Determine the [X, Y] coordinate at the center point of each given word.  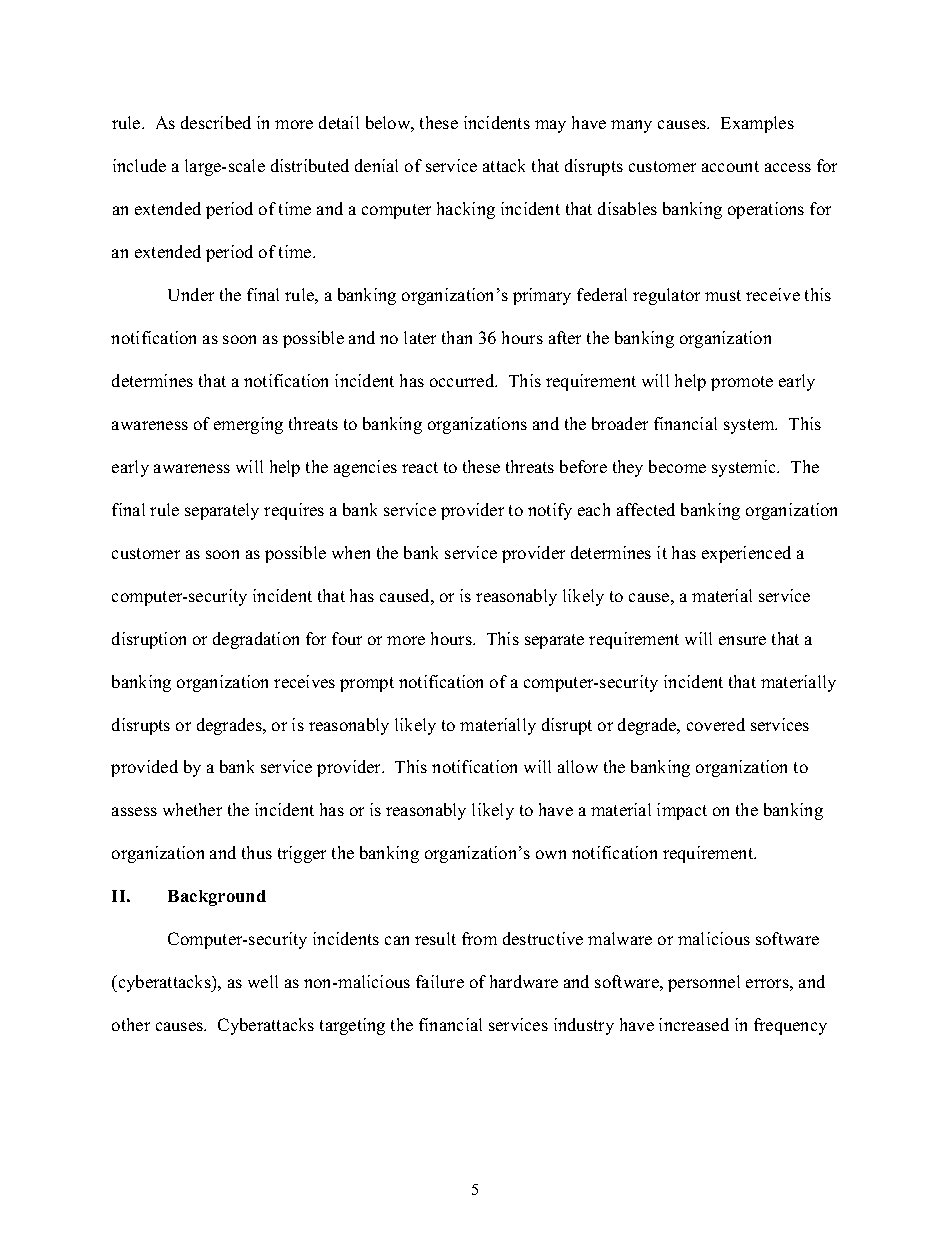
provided [144, 768]
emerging [248, 425]
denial [376, 165]
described [216, 122]
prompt [367, 684]
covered [716, 724]
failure [440, 981]
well [263, 981]
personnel [704, 983]
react [420, 467]
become [677, 466]
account [730, 166]
